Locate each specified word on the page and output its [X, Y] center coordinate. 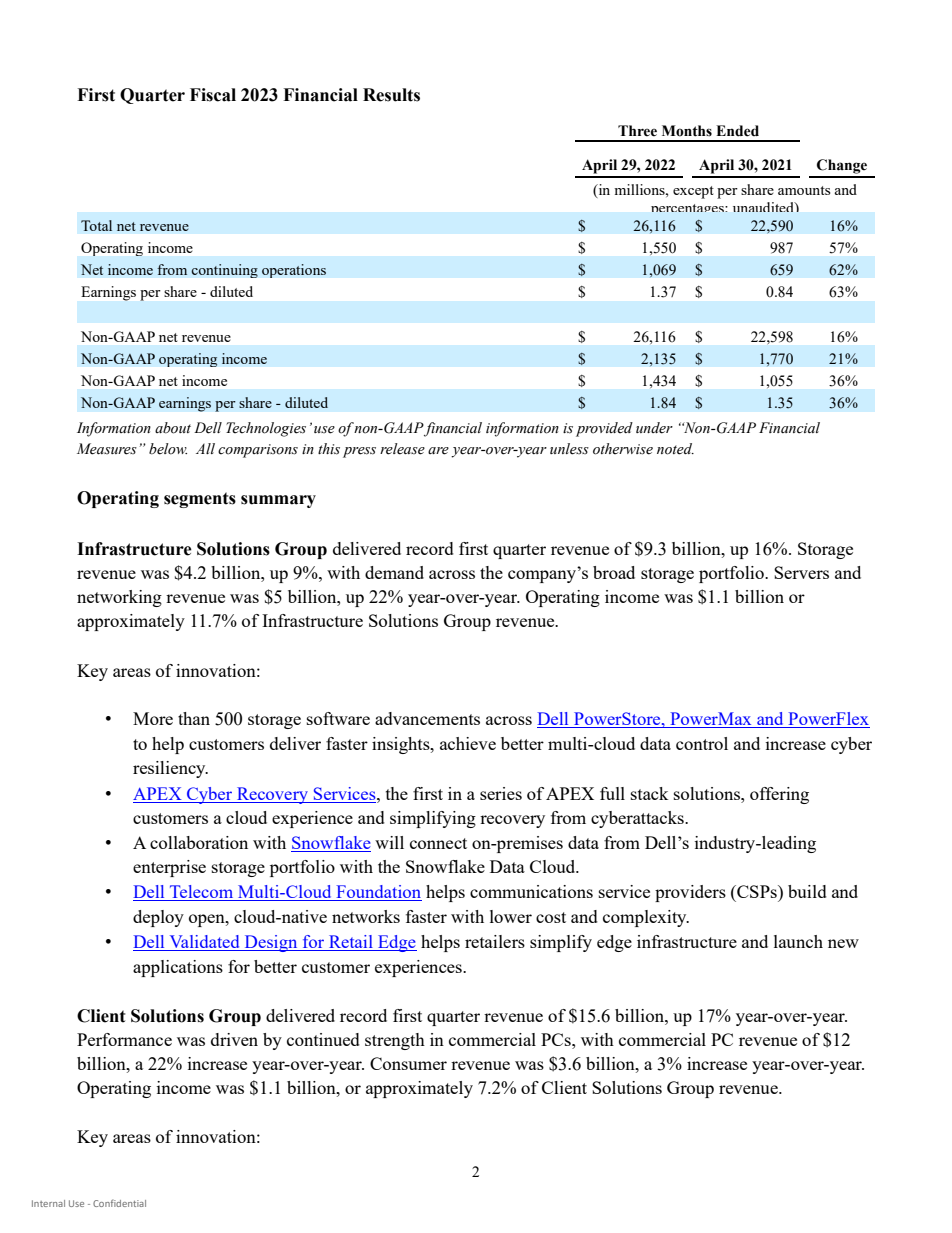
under [654, 428]
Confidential [119, 1203]
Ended [737, 131]
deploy [158, 918]
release [402, 449]
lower [511, 916]
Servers [801, 572]
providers [690, 893]
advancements [427, 718]
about [173, 428]
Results [391, 95]
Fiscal [213, 95]
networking [119, 598]
